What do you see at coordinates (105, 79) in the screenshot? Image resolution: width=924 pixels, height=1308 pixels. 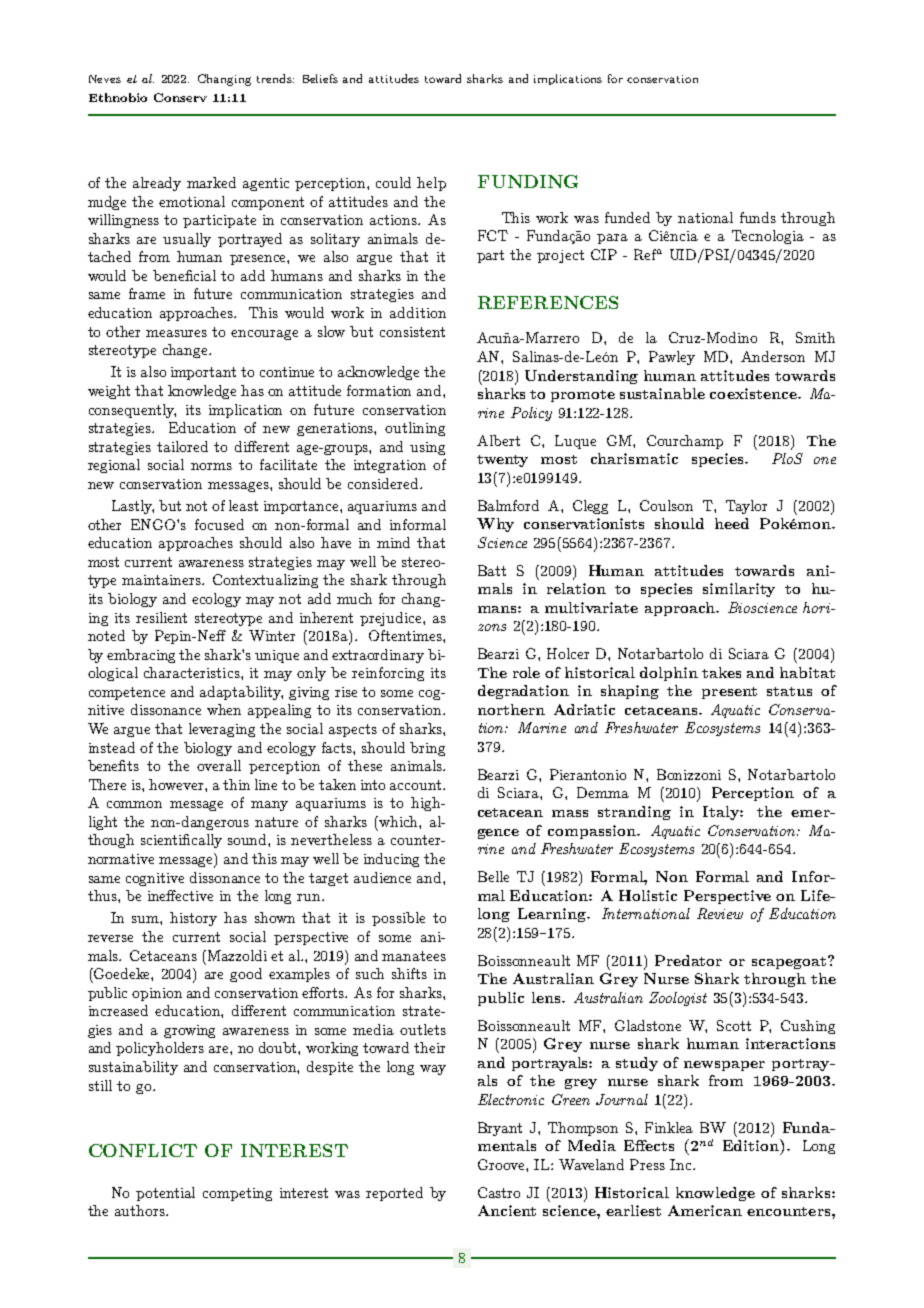 I see `Neves` at bounding box center [105, 79].
